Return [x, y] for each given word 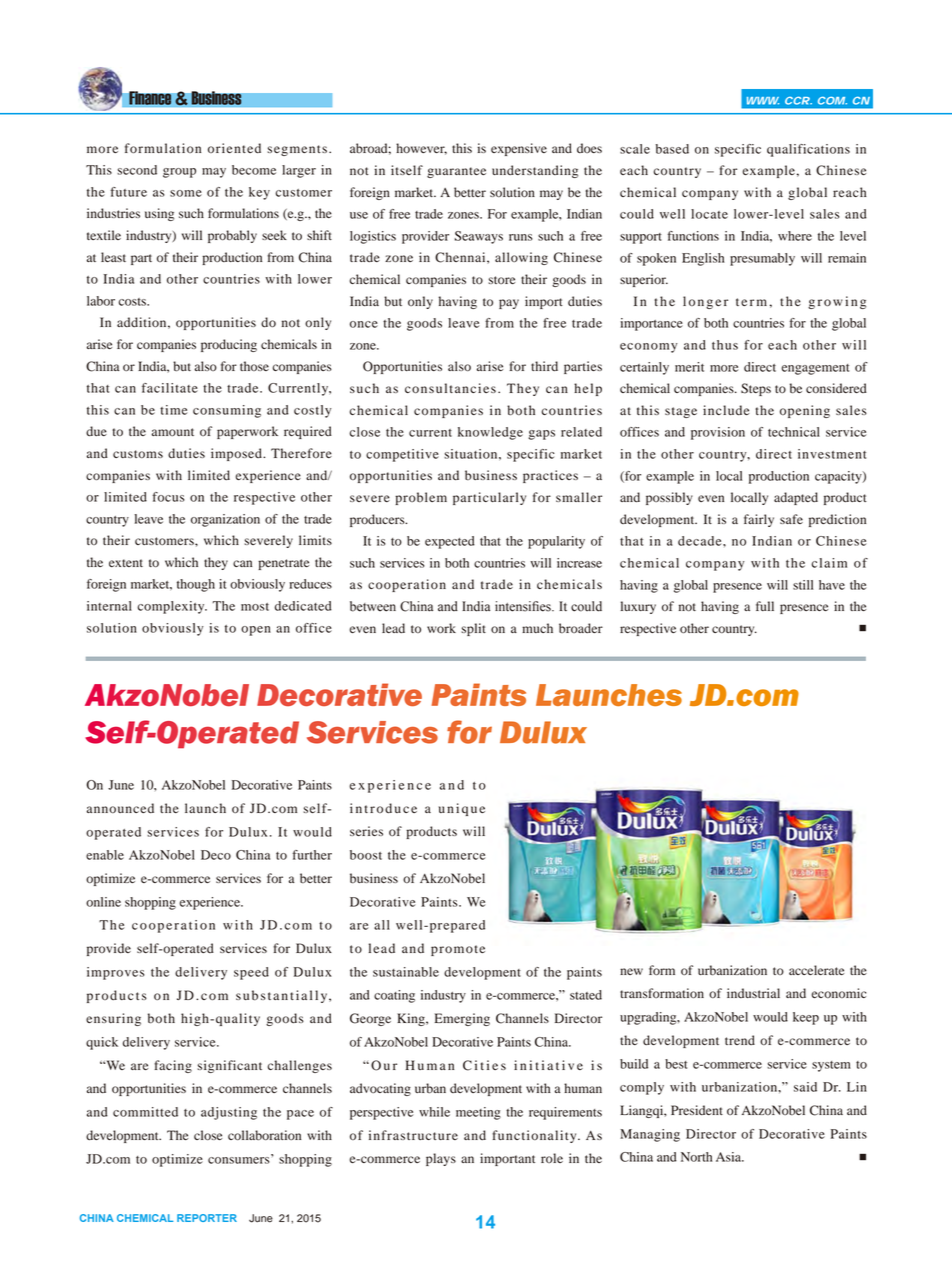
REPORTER [207, 1218]
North [696, 1157]
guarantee [456, 172]
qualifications [808, 150]
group [179, 173]
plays [441, 1159]
